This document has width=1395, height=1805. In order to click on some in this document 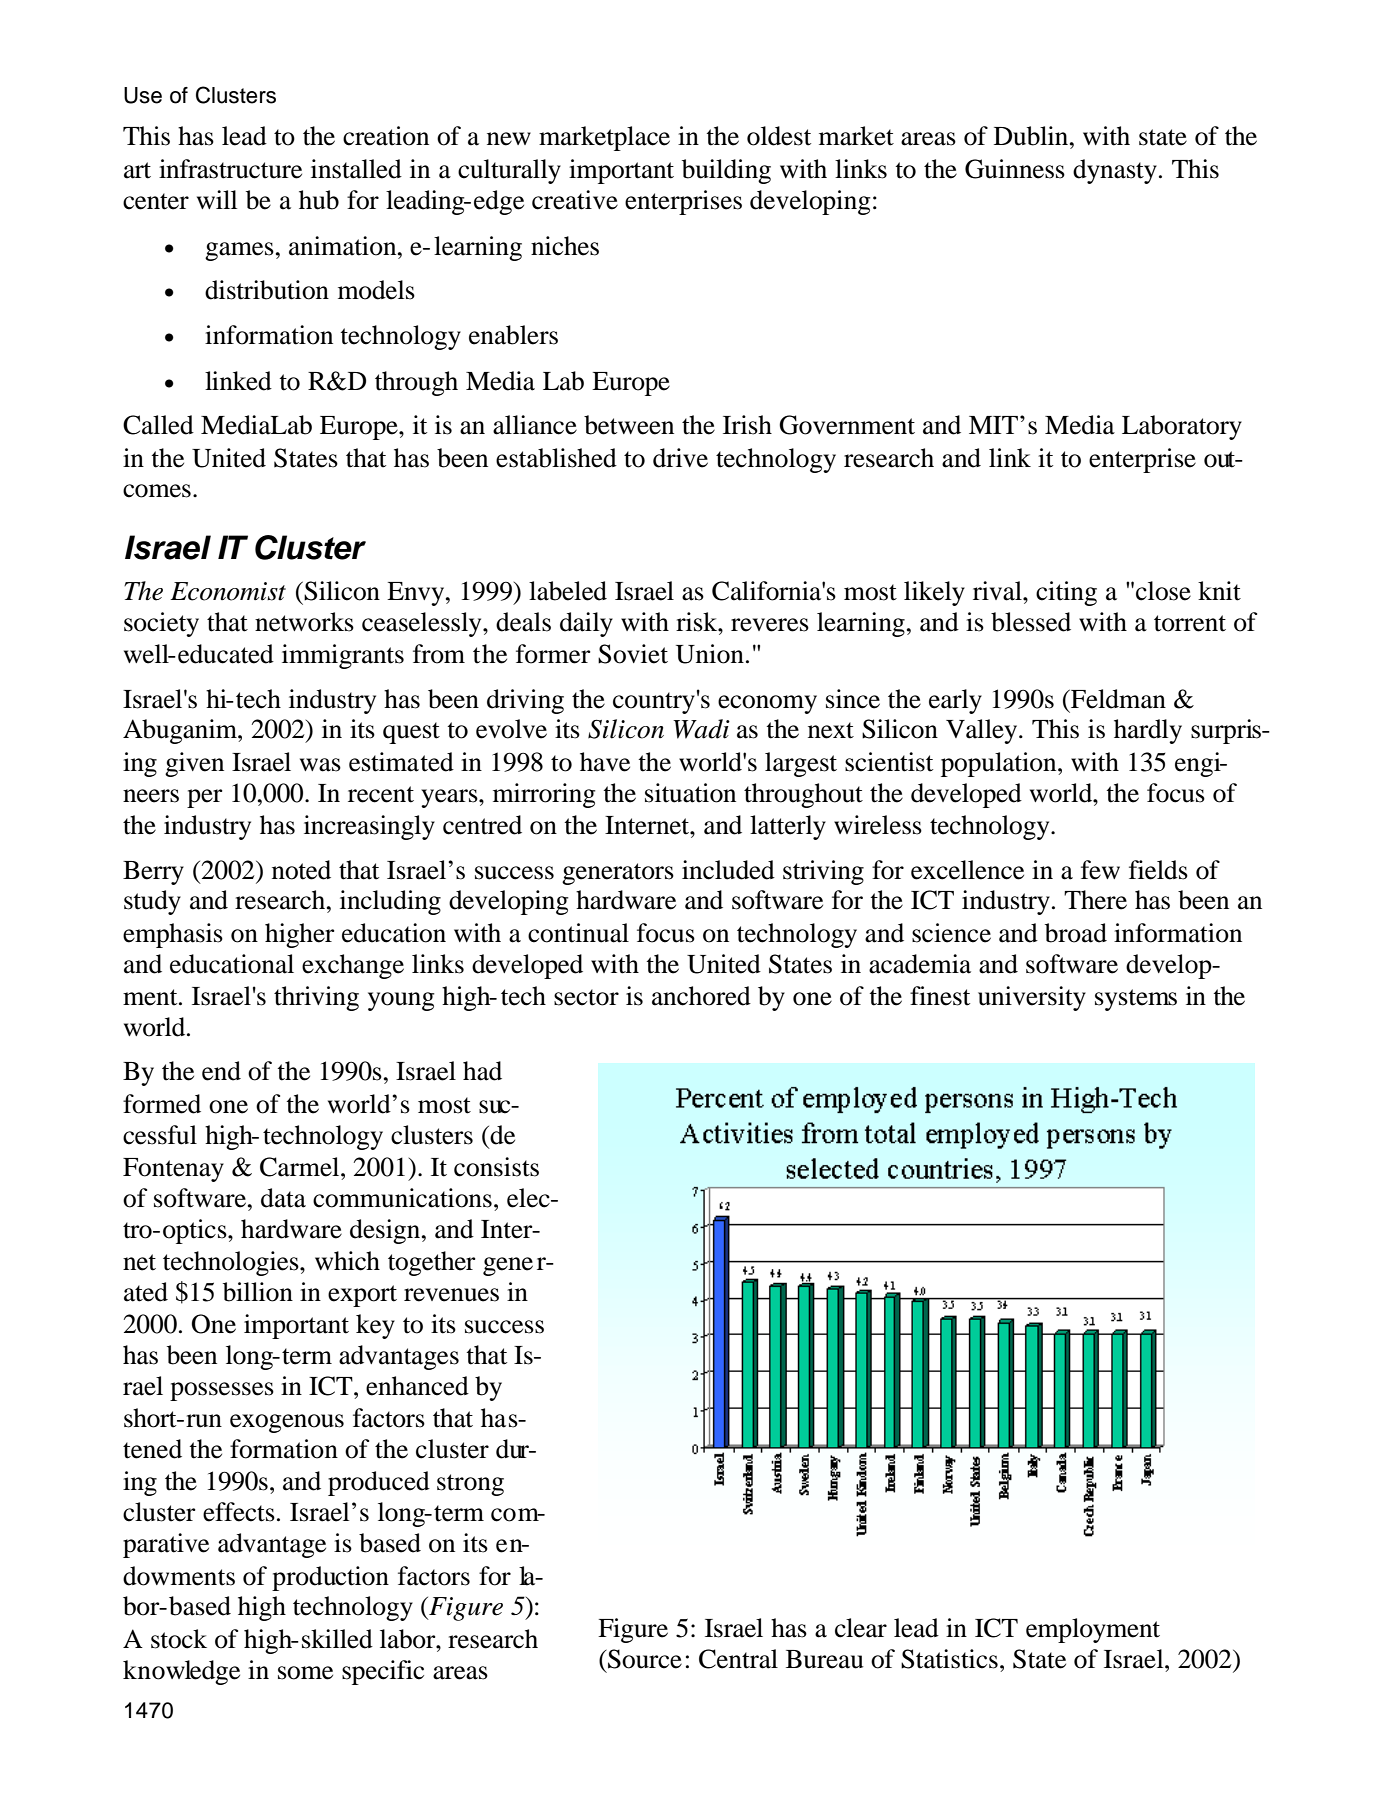, I will do `click(305, 1673)`.
